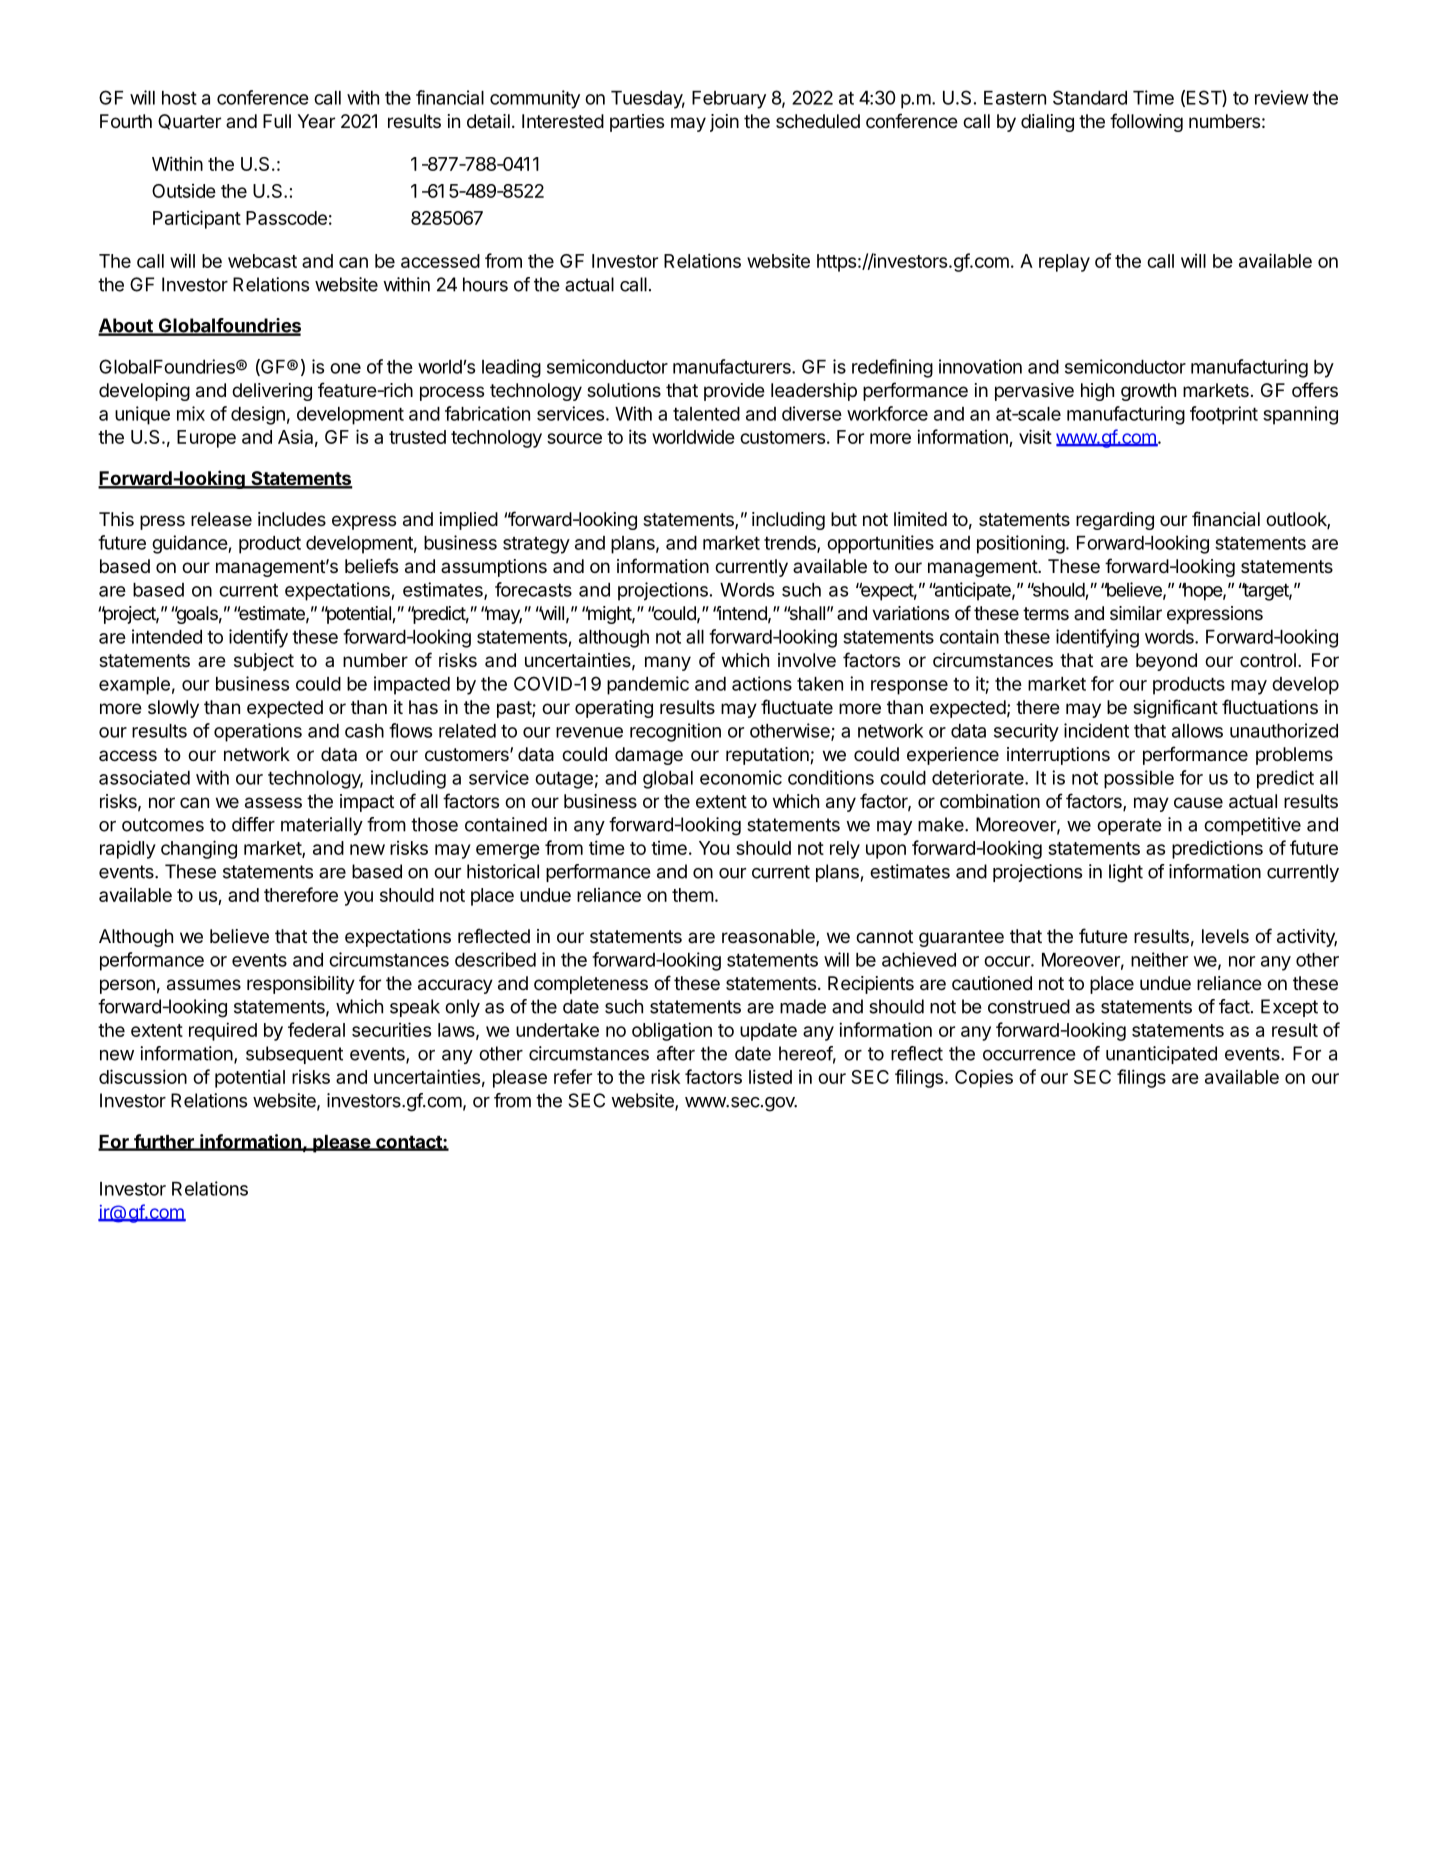 Image resolution: width=1437 pixels, height=1860 pixels. I want to click on operations, so click(258, 732).
